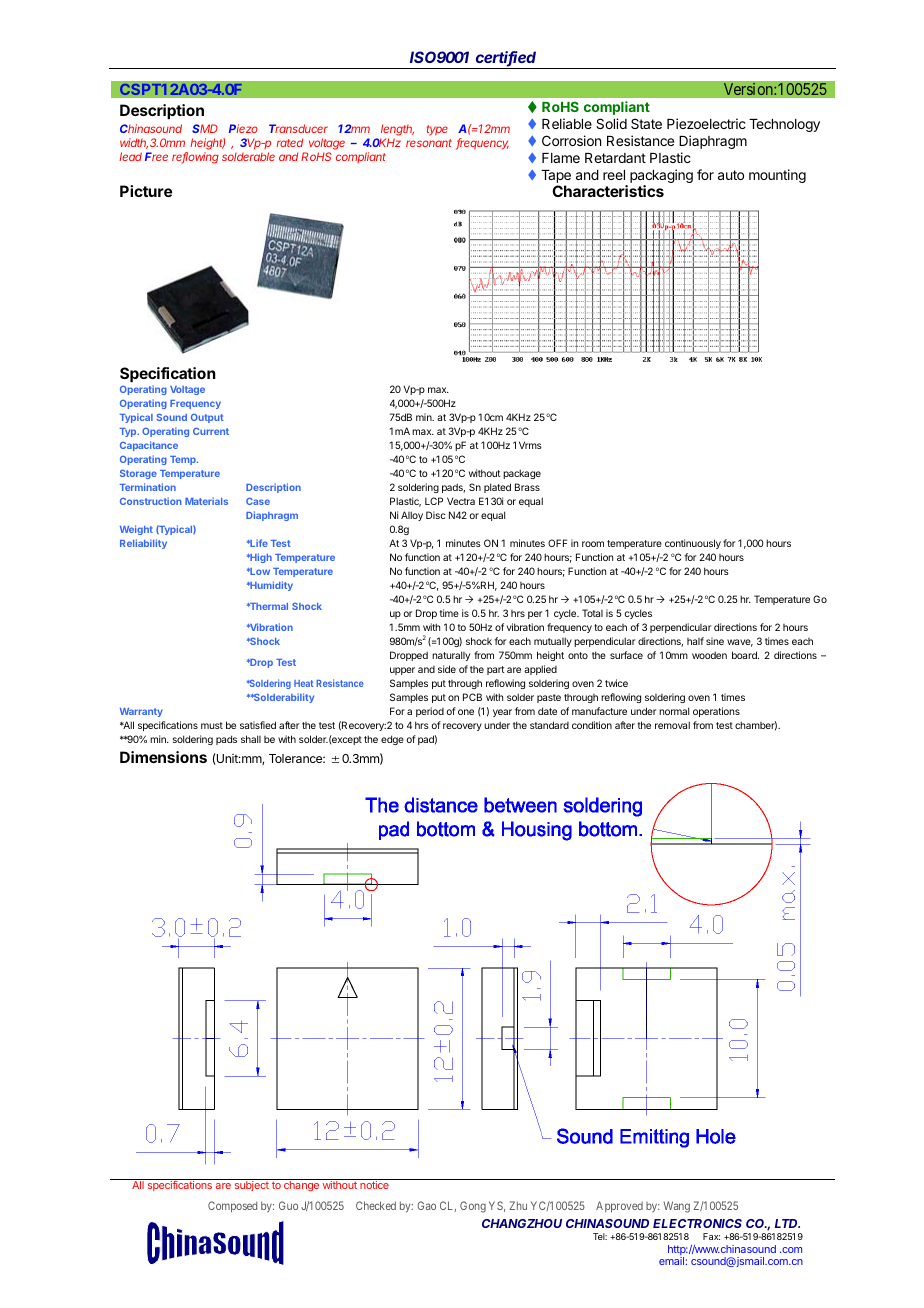 This page has height=1308, width=924. Describe the element at coordinates (451, 656) in the page. I see `naturally` at that location.
